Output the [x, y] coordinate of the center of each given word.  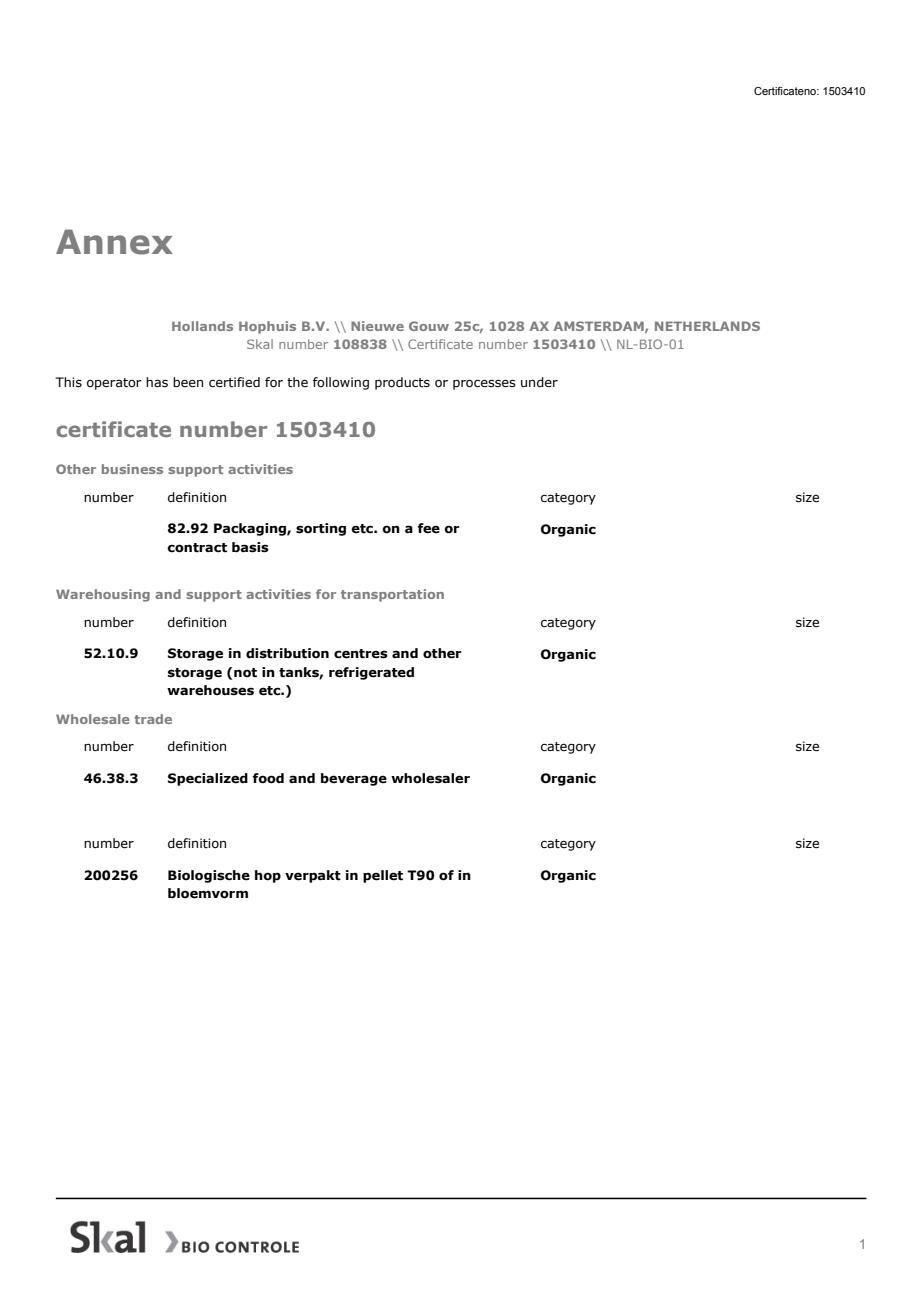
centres [361, 654]
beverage [354, 779]
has [157, 382]
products [402, 383]
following [341, 383]
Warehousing [103, 595]
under [539, 382]
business [132, 469]
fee [428, 528]
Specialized [208, 779]
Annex [114, 242]
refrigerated [371, 673]
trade [153, 719]
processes [484, 384]
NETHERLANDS [707, 326]
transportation [392, 595]
